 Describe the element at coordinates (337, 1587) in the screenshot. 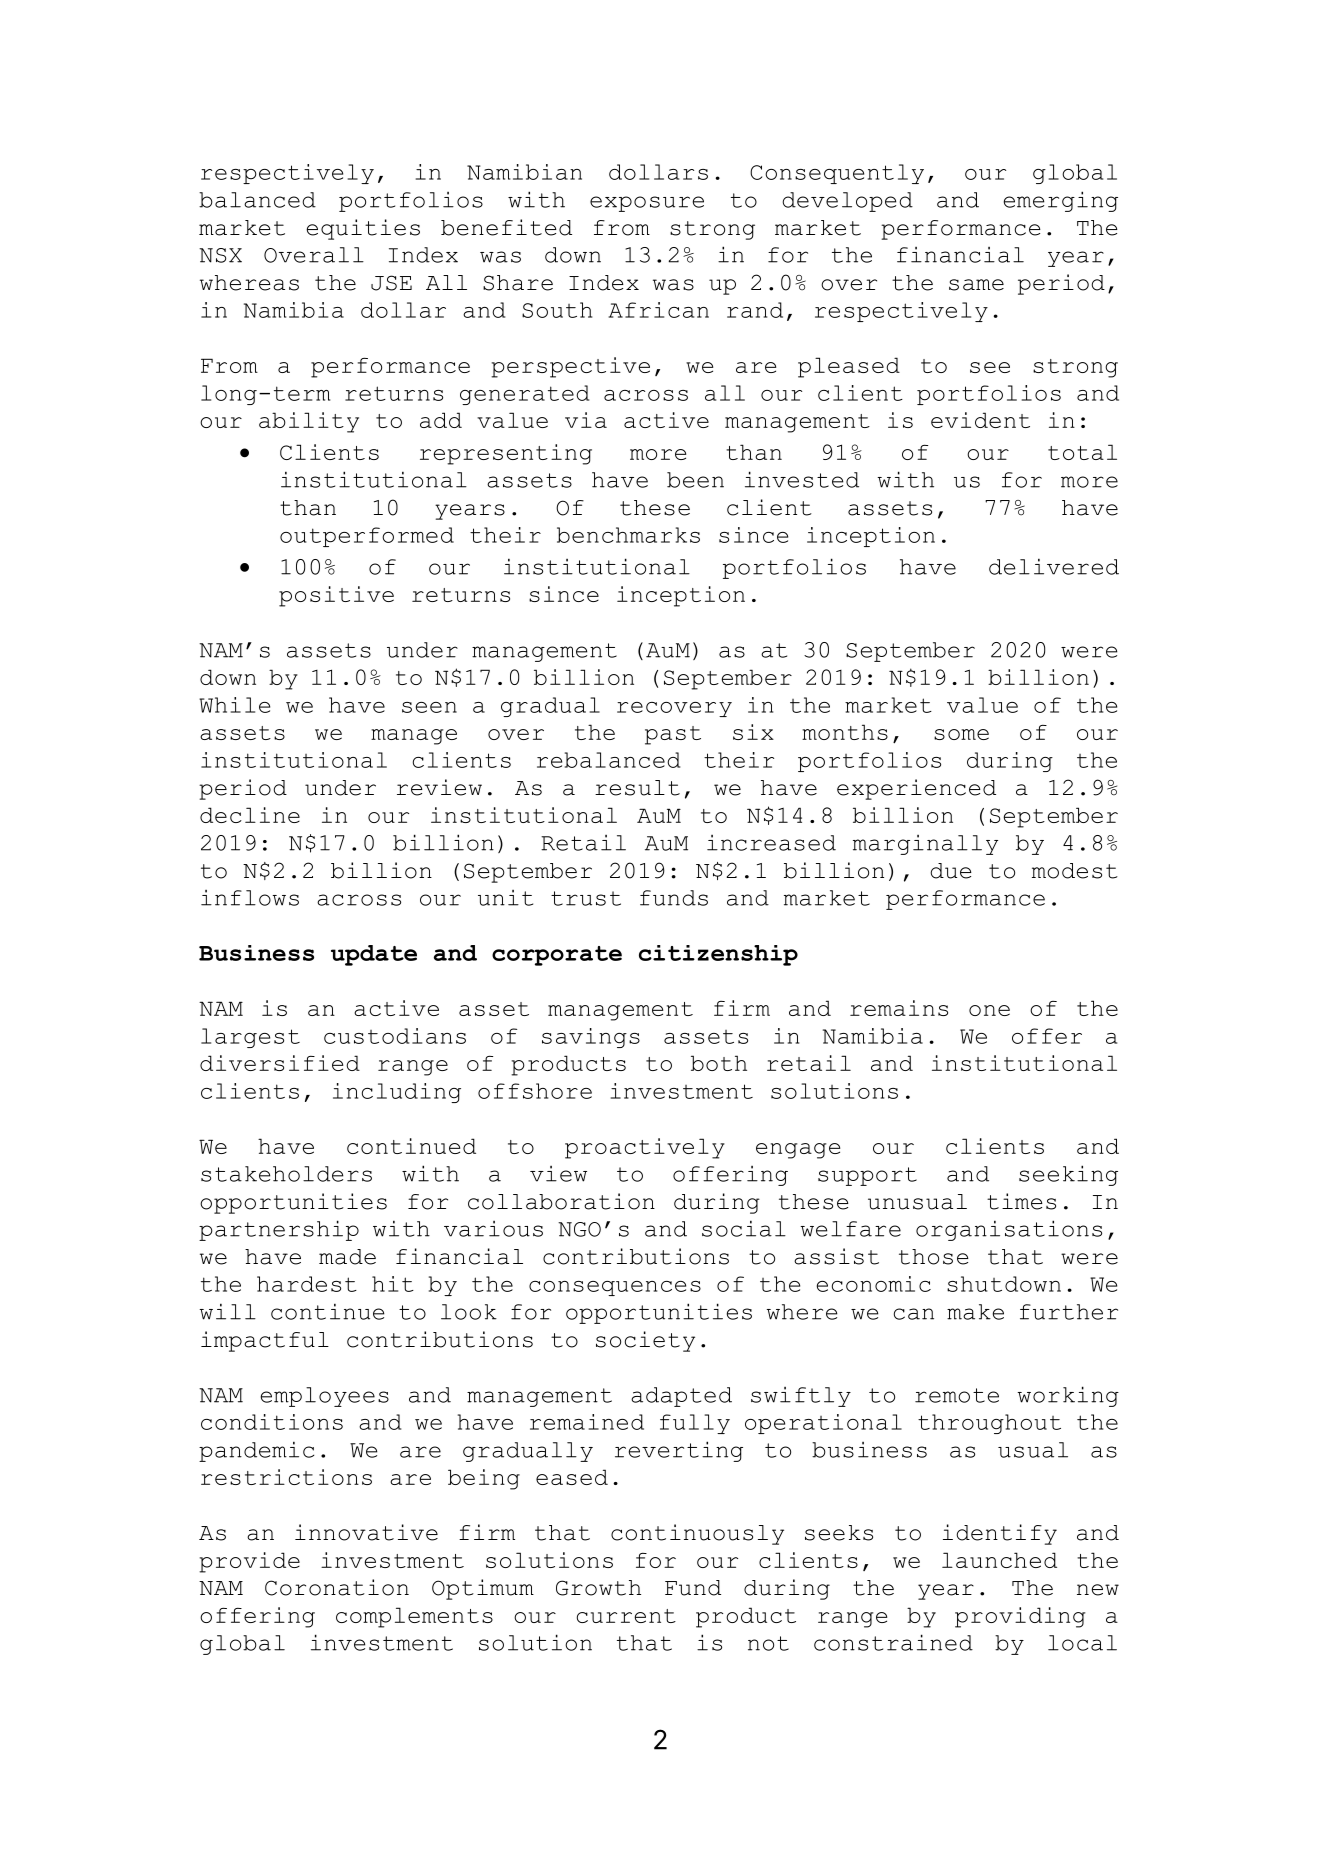

I see `Coronation` at that location.
